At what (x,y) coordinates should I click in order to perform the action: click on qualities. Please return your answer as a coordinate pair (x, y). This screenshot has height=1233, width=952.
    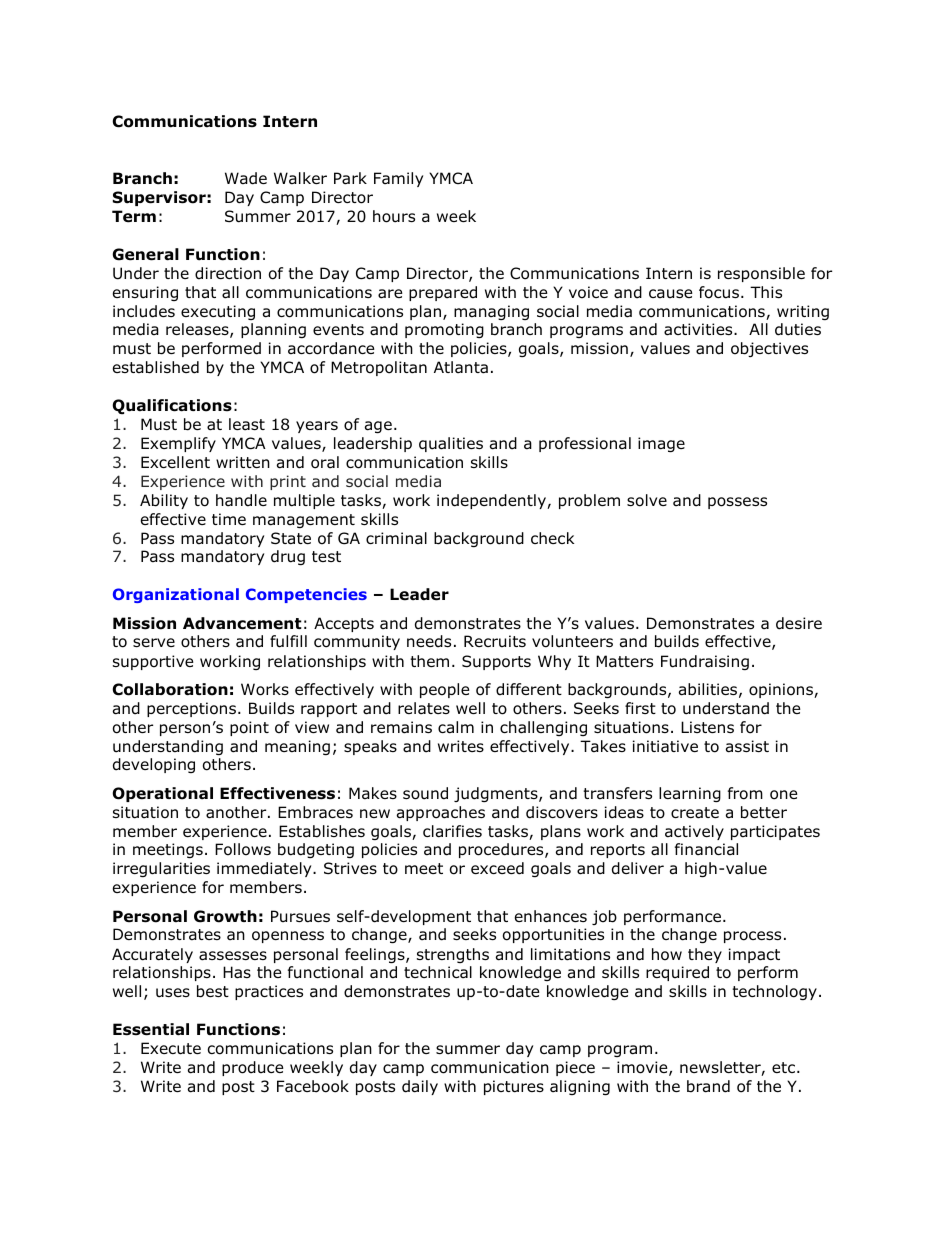
    Looking at the image, I should click on (451, 444).
